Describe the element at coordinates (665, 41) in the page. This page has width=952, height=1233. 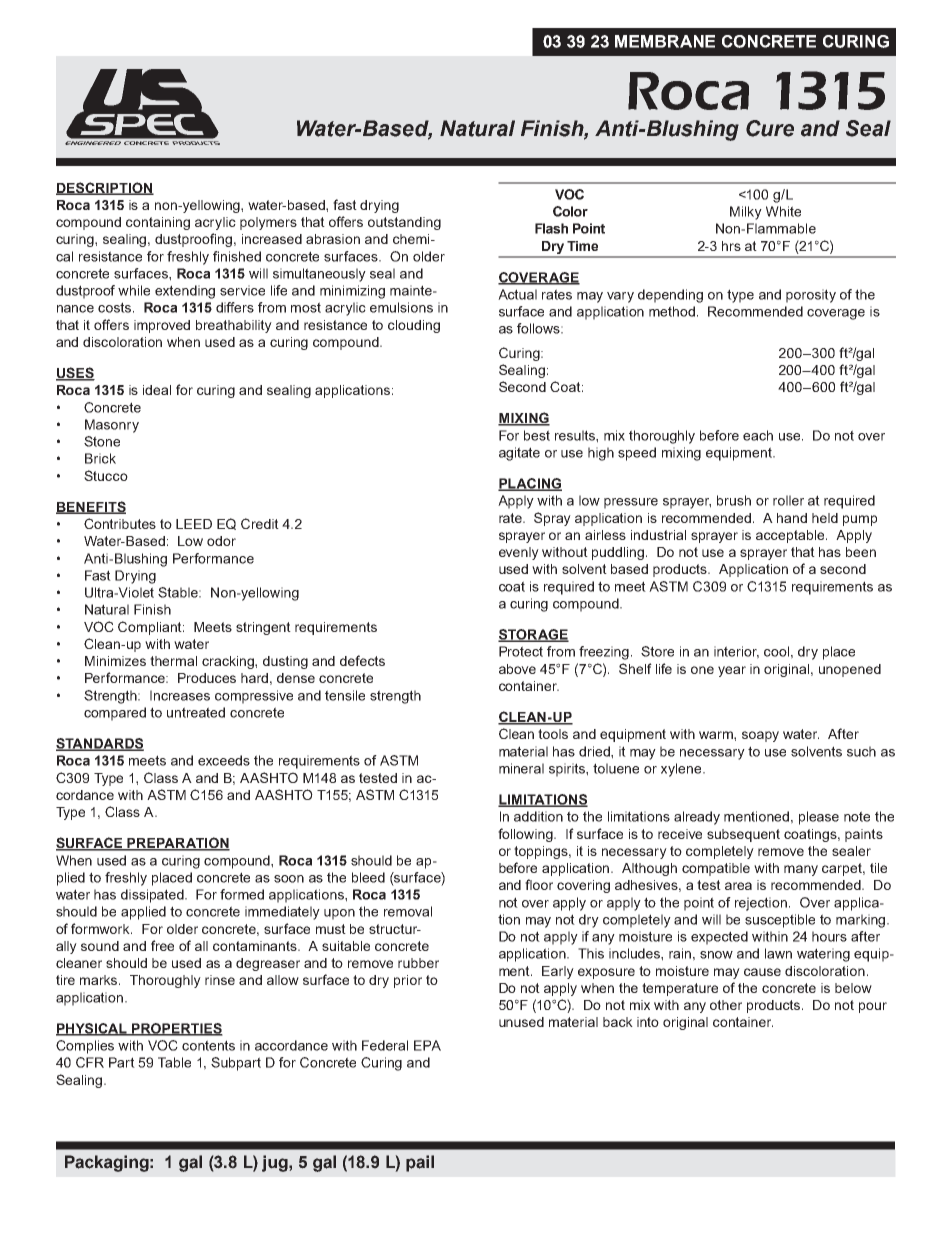
I see `MEMBRANE` at that location.
